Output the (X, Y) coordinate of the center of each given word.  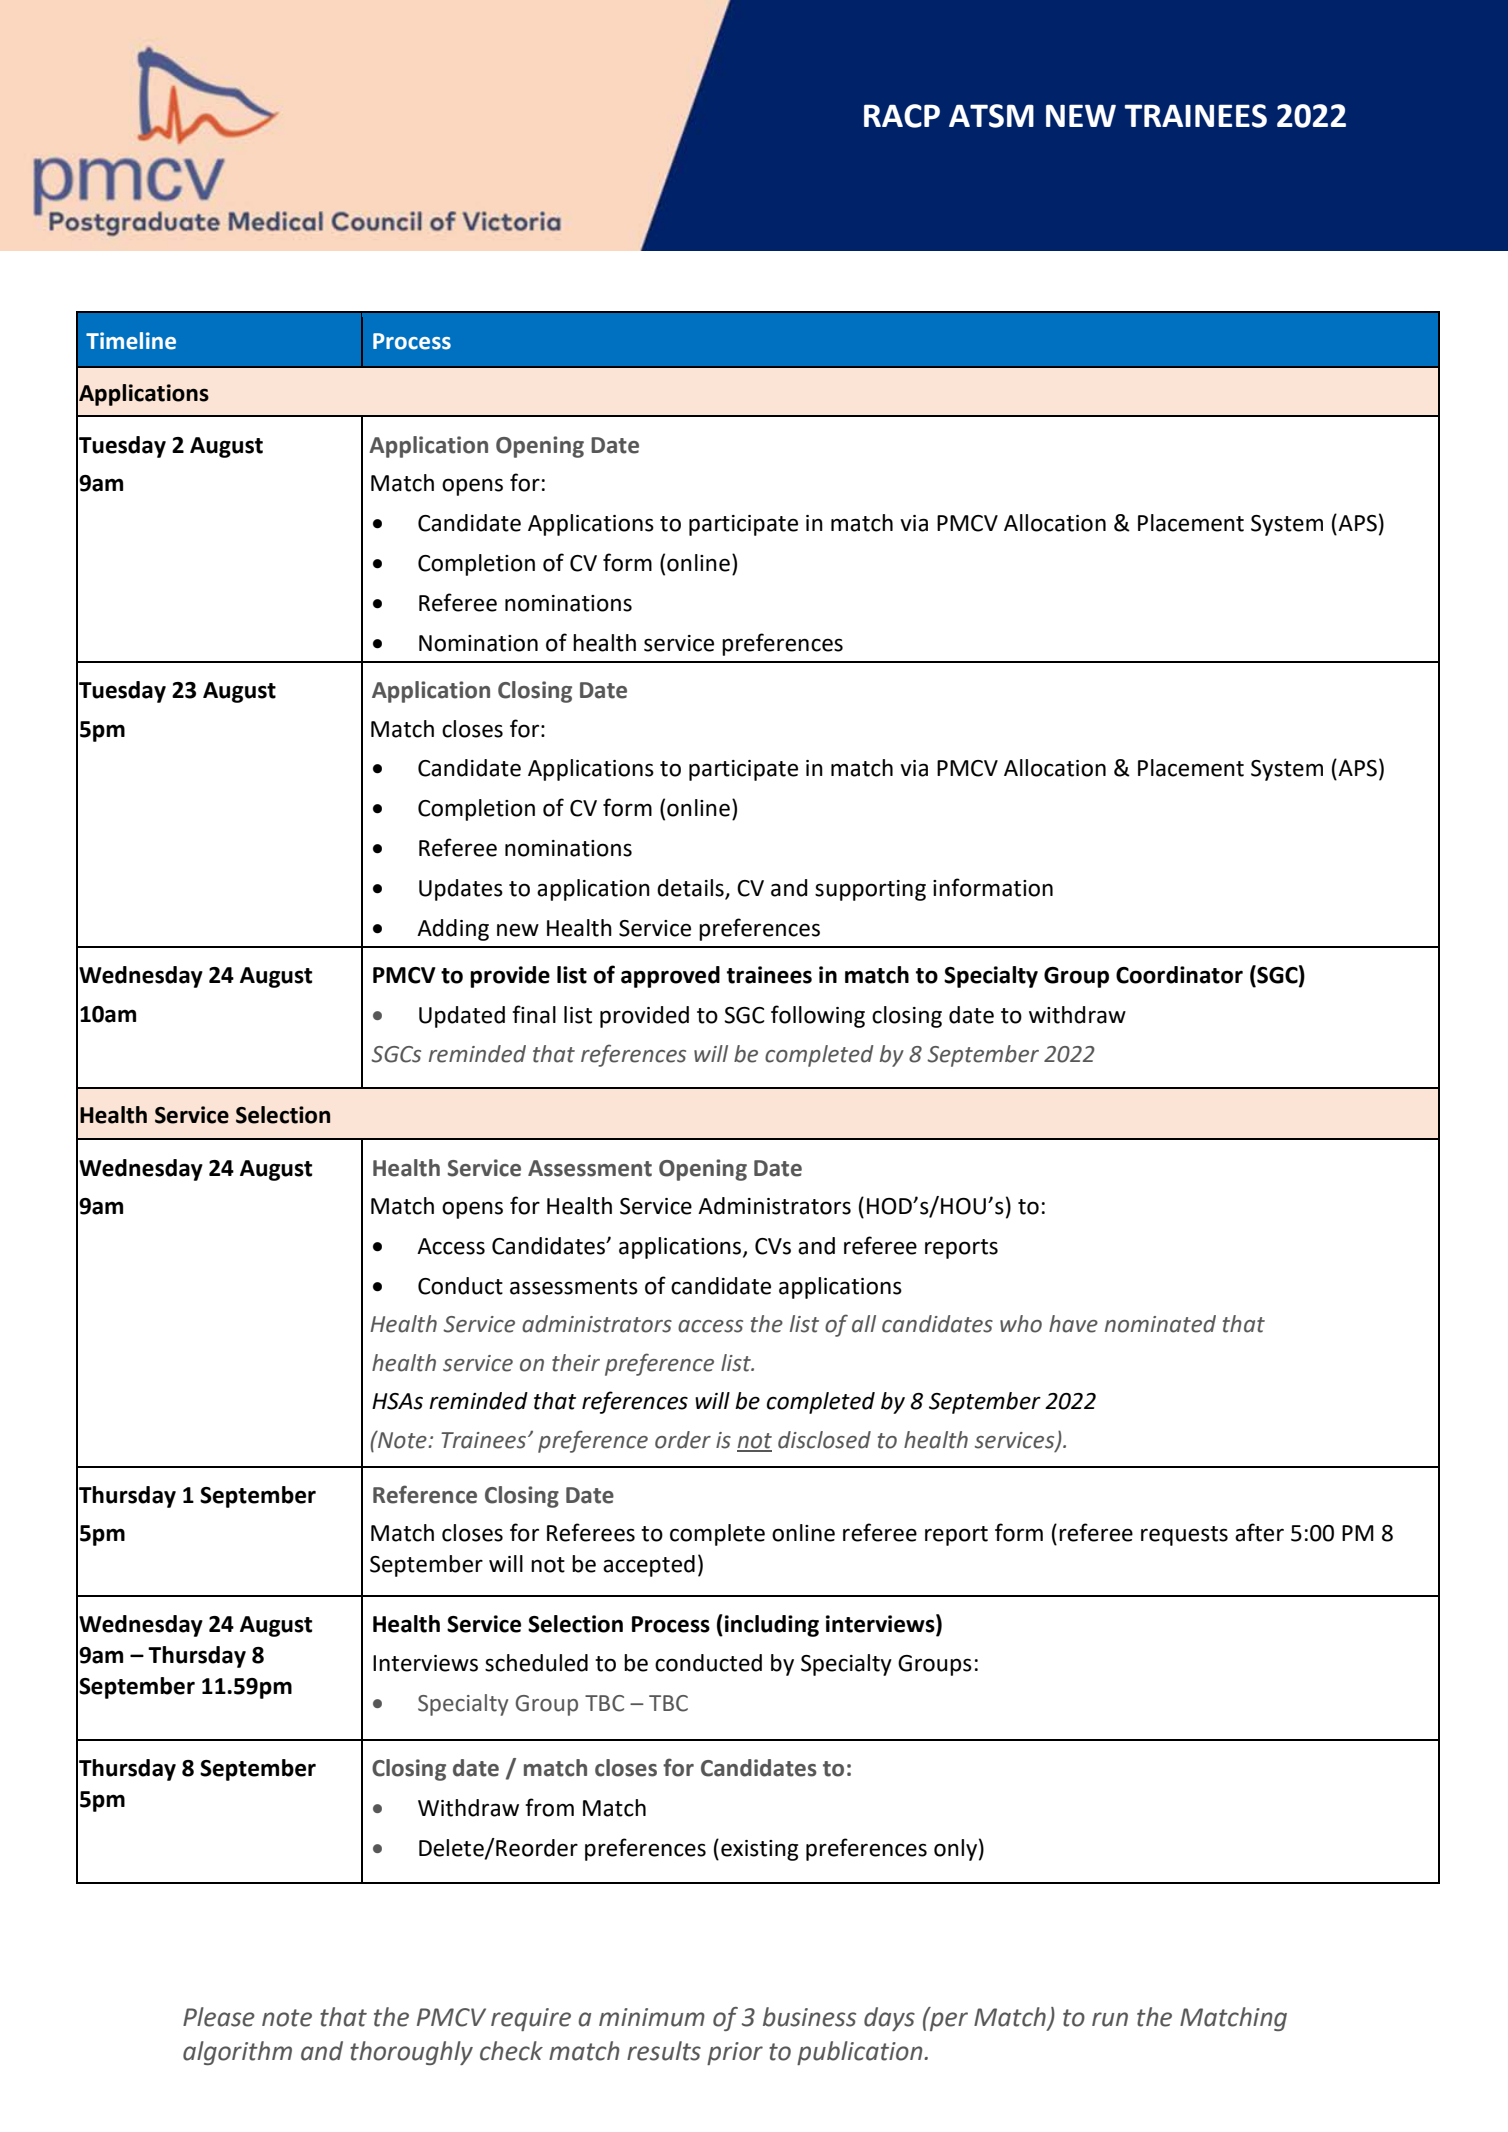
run (1110, 2019)
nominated (1160, 1324)
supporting (870, 890)
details (690, 888)
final (534, 1014)
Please (219, 2017)
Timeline (131, 341)
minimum (652, 2017)
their (576, 1363)
